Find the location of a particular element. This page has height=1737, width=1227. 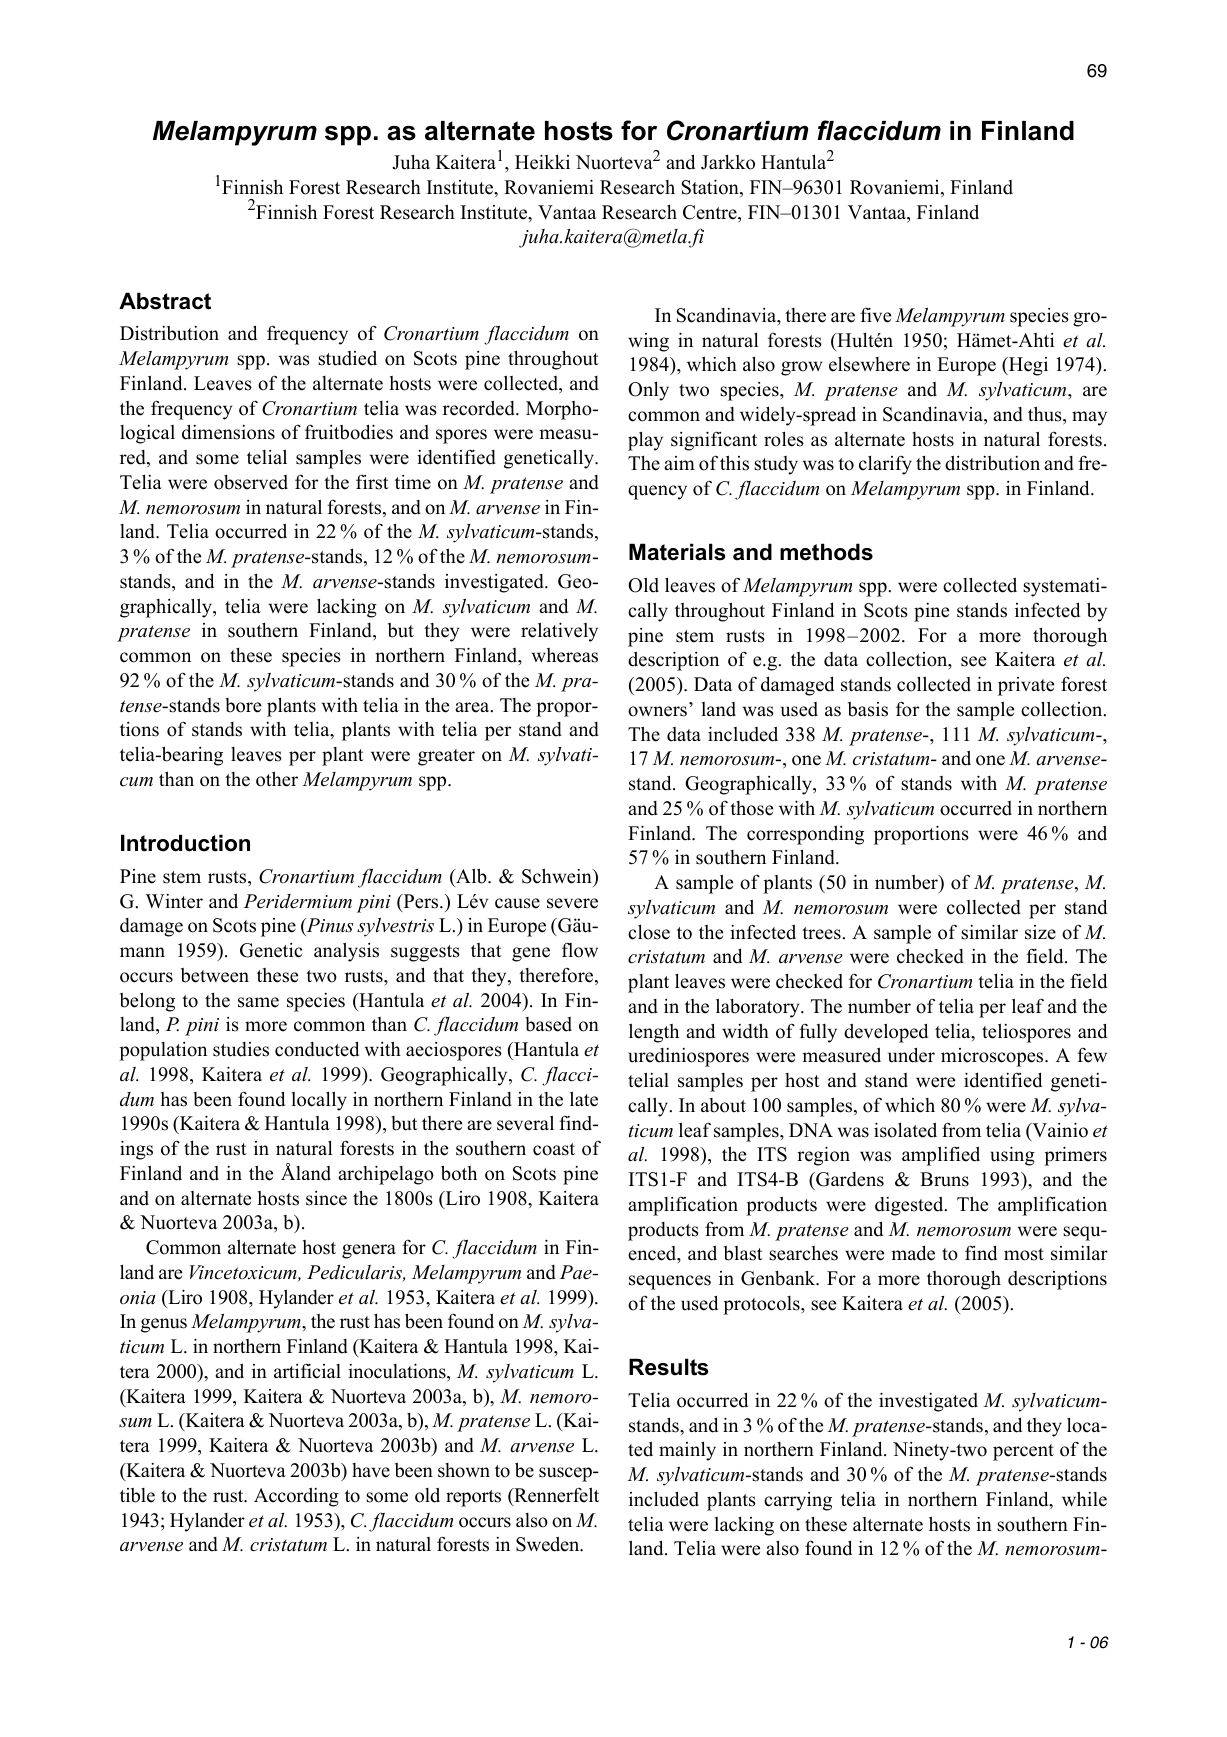

Abstract is located at coordinates (165, 301).
